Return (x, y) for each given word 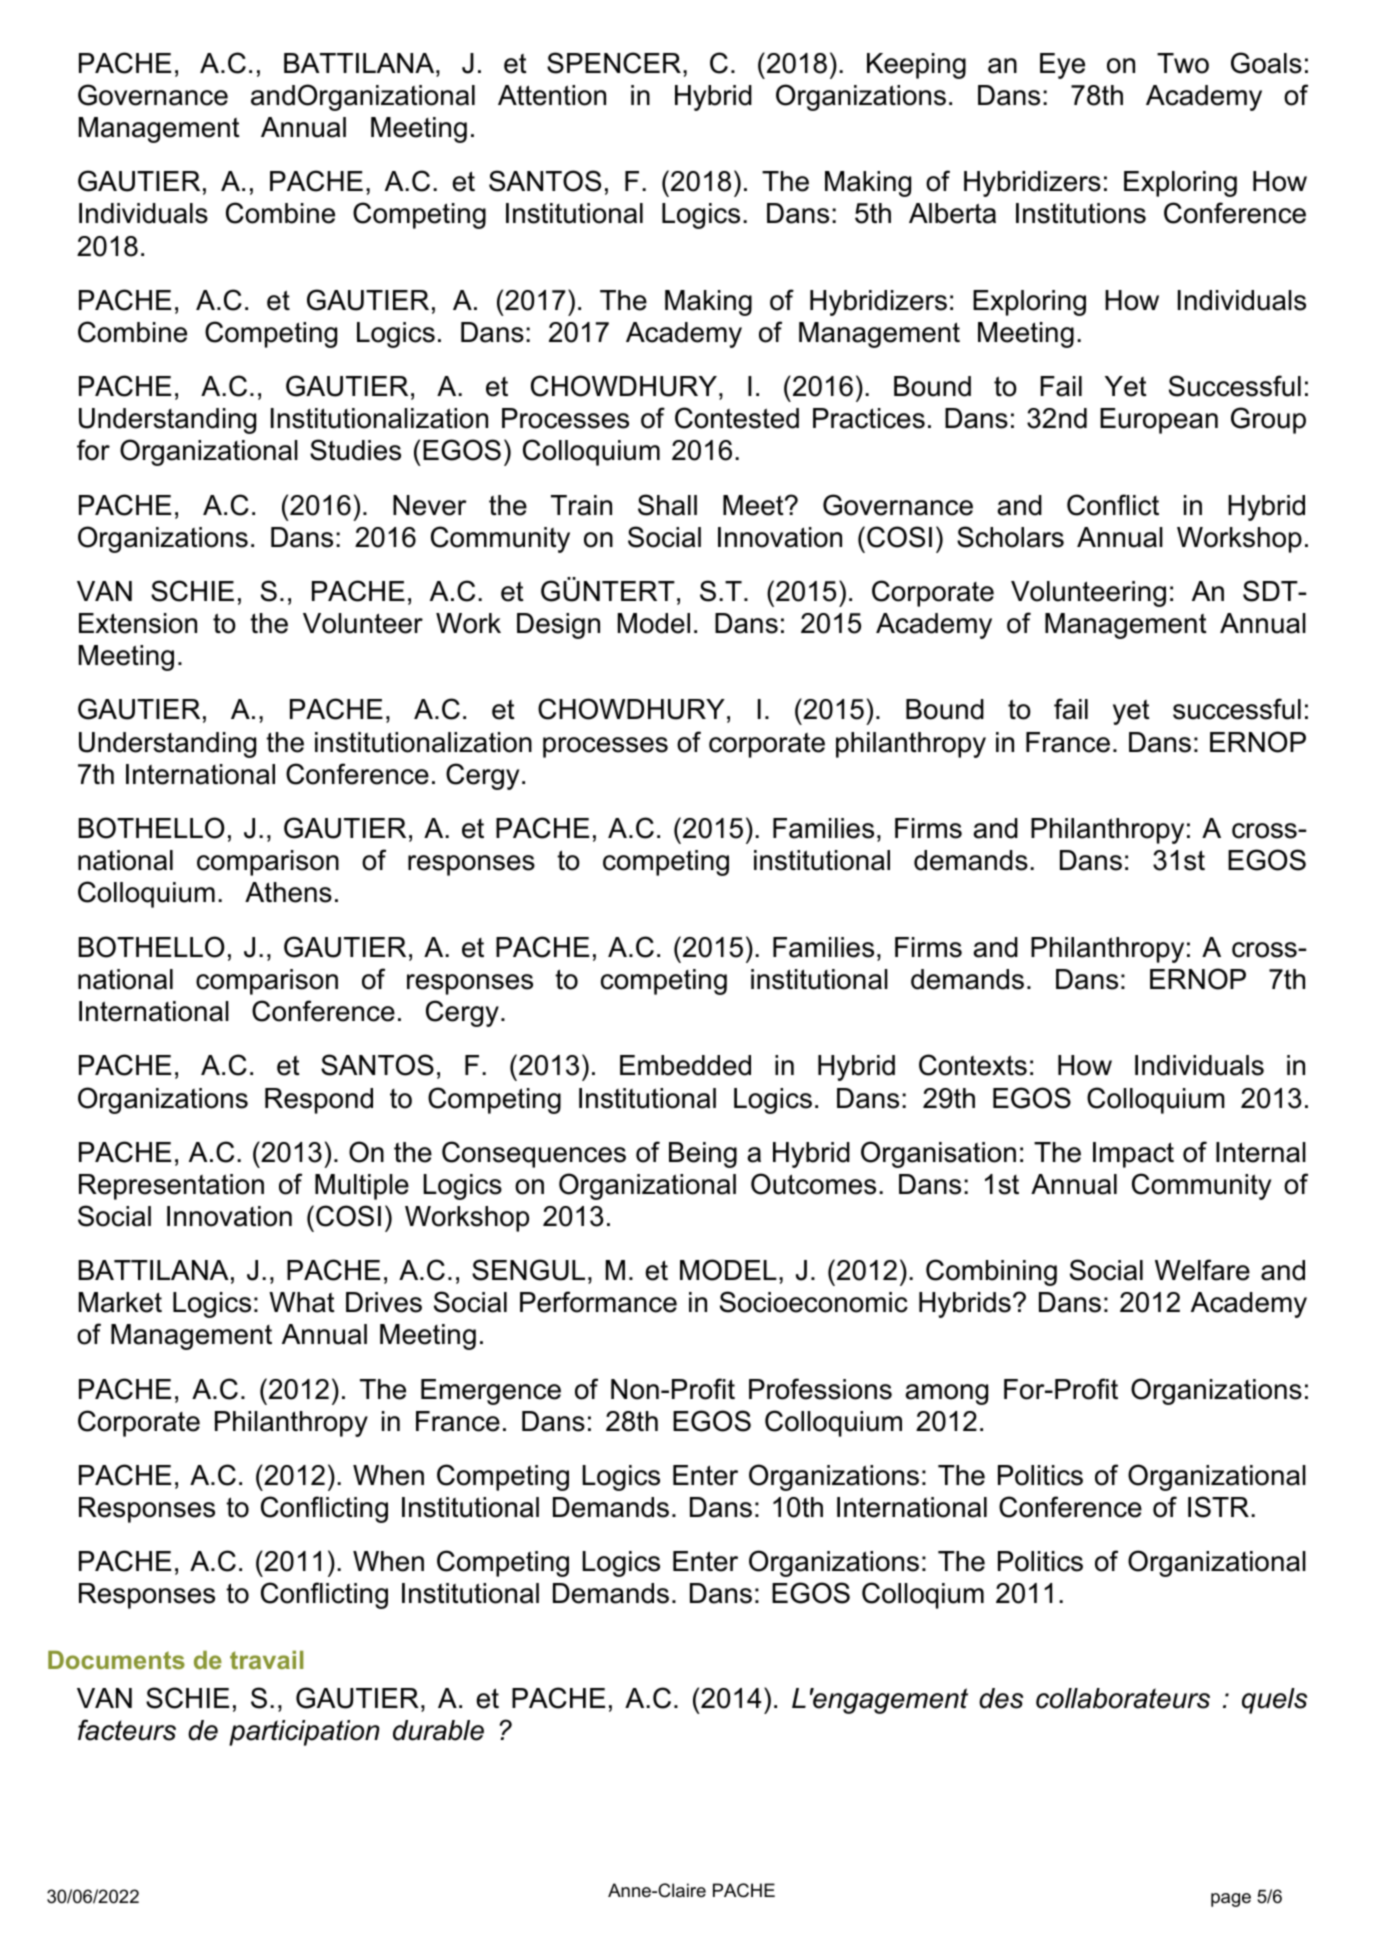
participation (304, 1733)
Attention (552, 95)
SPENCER (614, 63)
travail (267, 1660)
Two (1183, 63)
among (946, 1394)
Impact (1133, 1155)
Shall (667, 505)
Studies (355, 450)
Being (703, 1155)
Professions (820, 1389)
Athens (288, 892)
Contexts (973, 1065)
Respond (319, 1101)
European (1159, 421)
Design (558, 626)
